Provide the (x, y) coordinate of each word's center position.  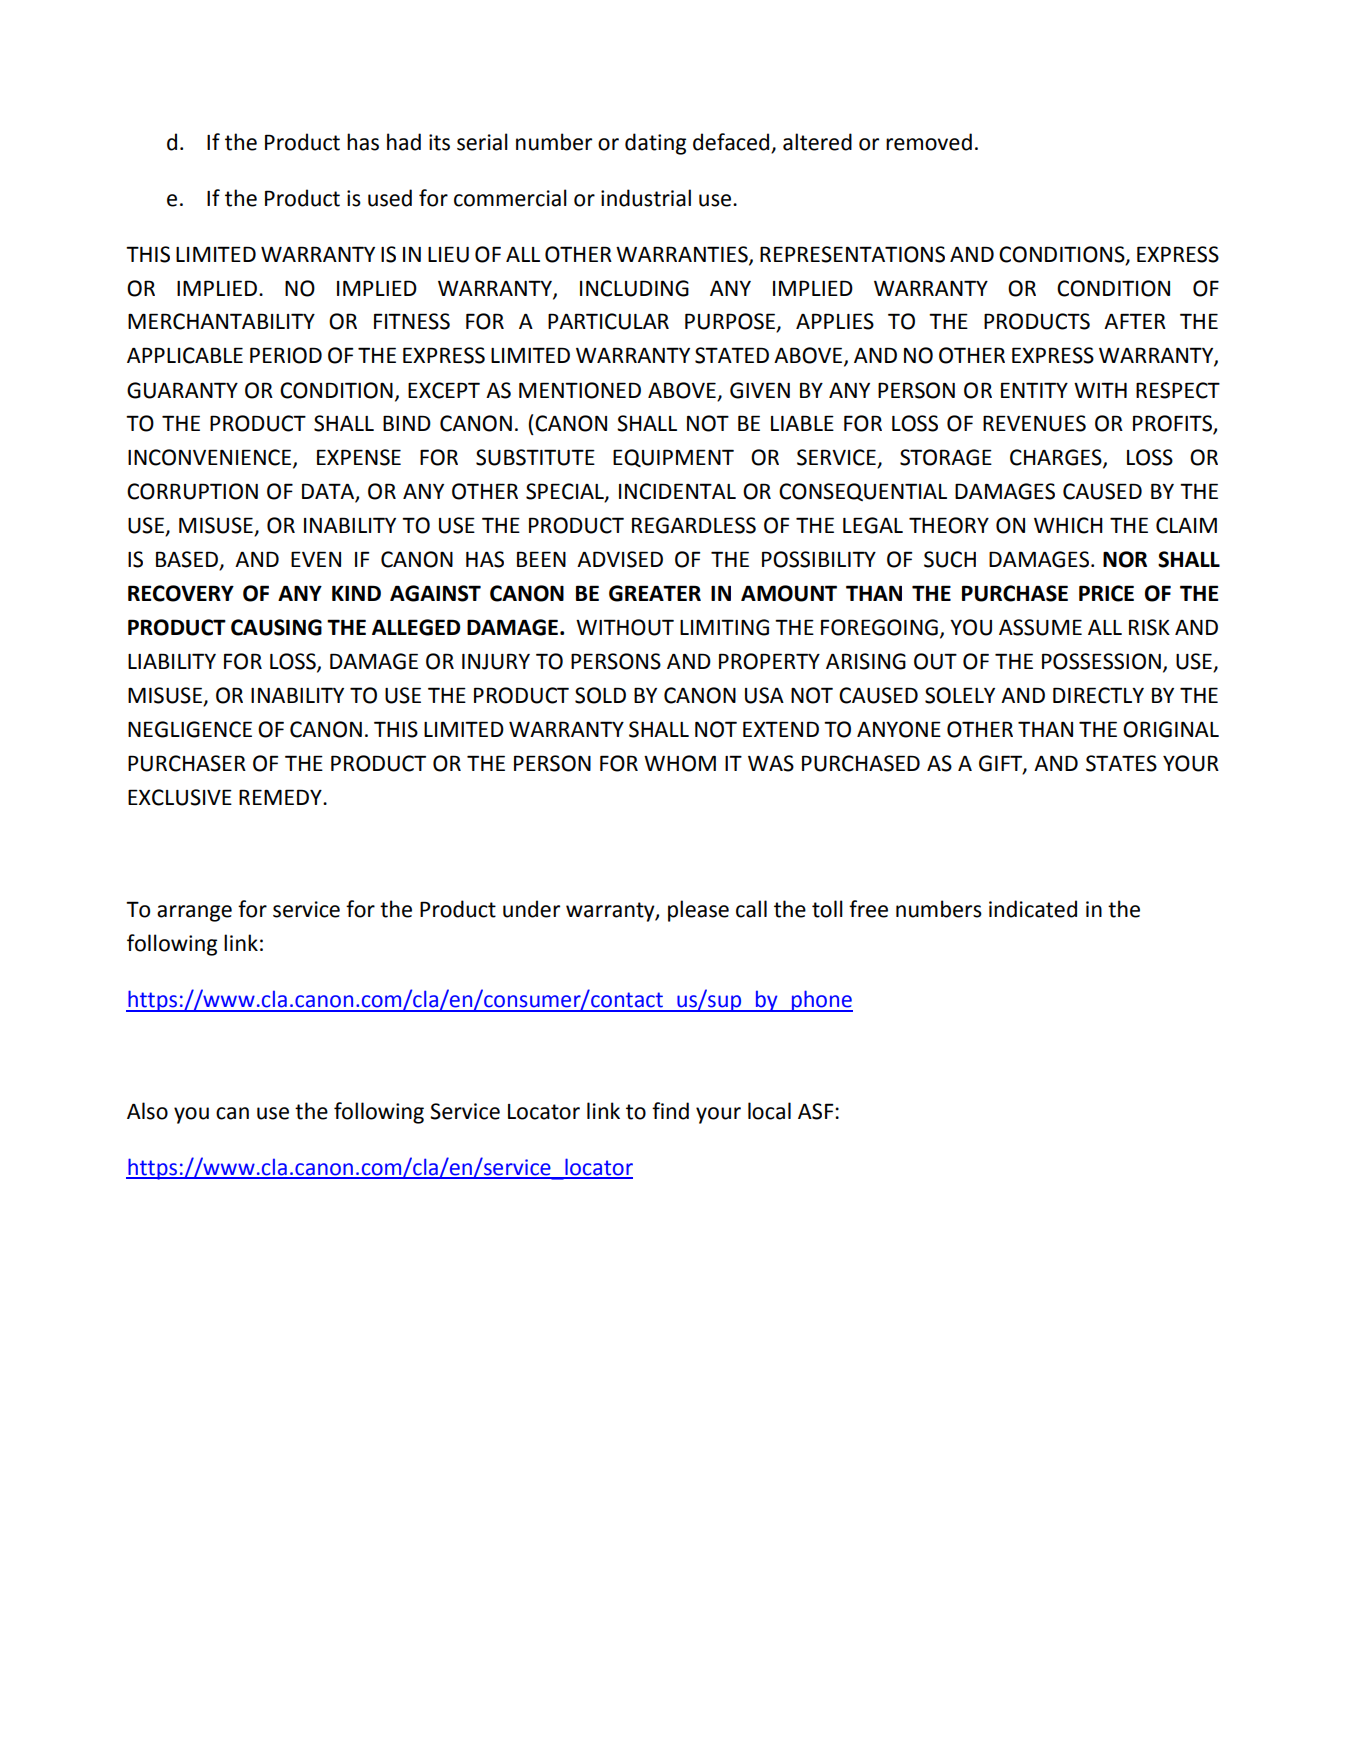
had (404, 142)
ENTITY (1034, 390)
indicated (1033, 909)
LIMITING (724, 627)
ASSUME (1040, 627)
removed (929, 142)
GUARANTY (182, 390)
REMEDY (281, 797)
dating (655, 144)
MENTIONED (580, 390)
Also (147, 1111)
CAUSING (276, 627)
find (670, 1111)
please (698, 911)
